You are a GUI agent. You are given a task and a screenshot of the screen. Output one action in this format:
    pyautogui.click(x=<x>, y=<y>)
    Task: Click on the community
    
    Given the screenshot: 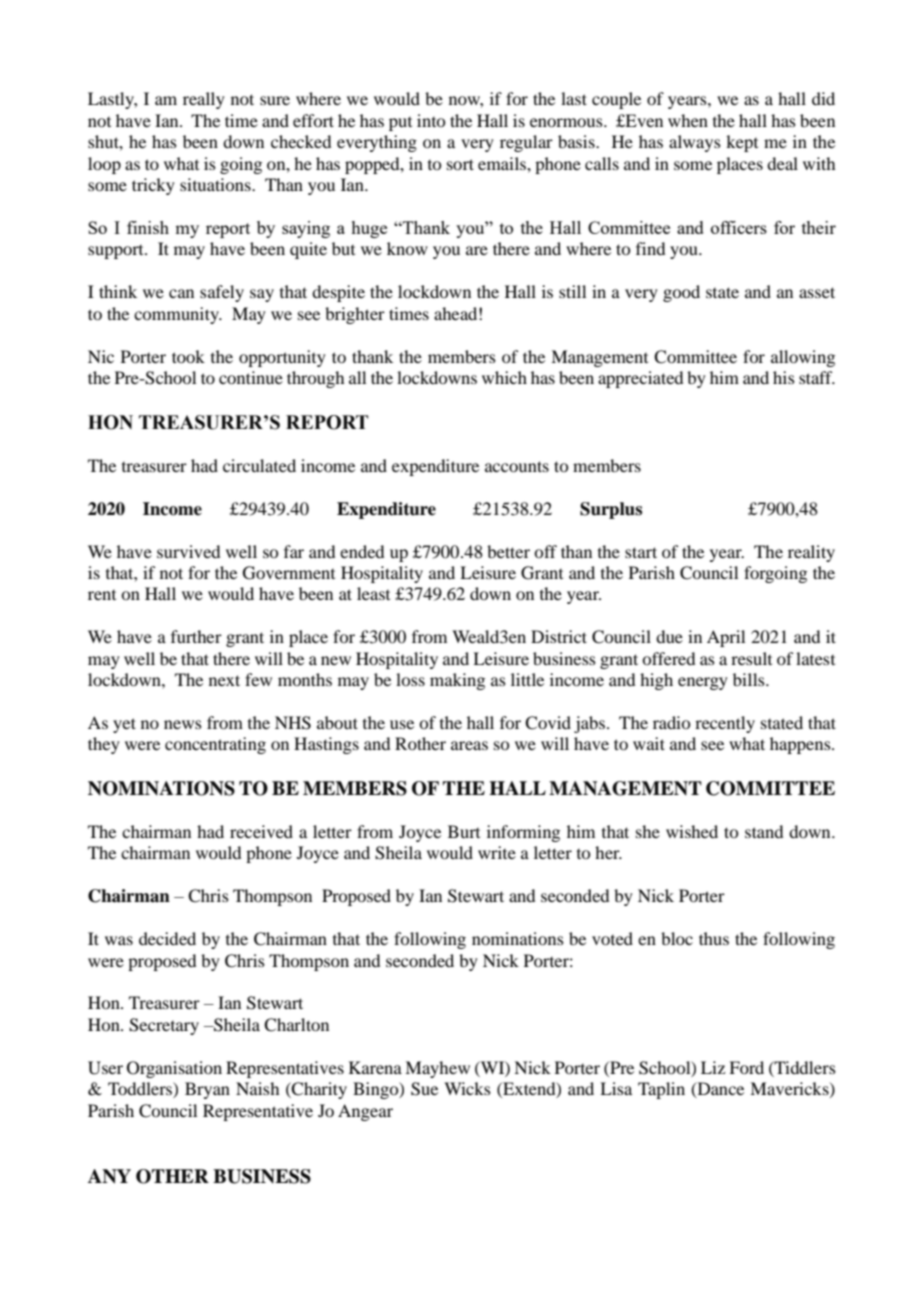 What is the action you would take?
    pyautogui.click(x=177, y=315)
